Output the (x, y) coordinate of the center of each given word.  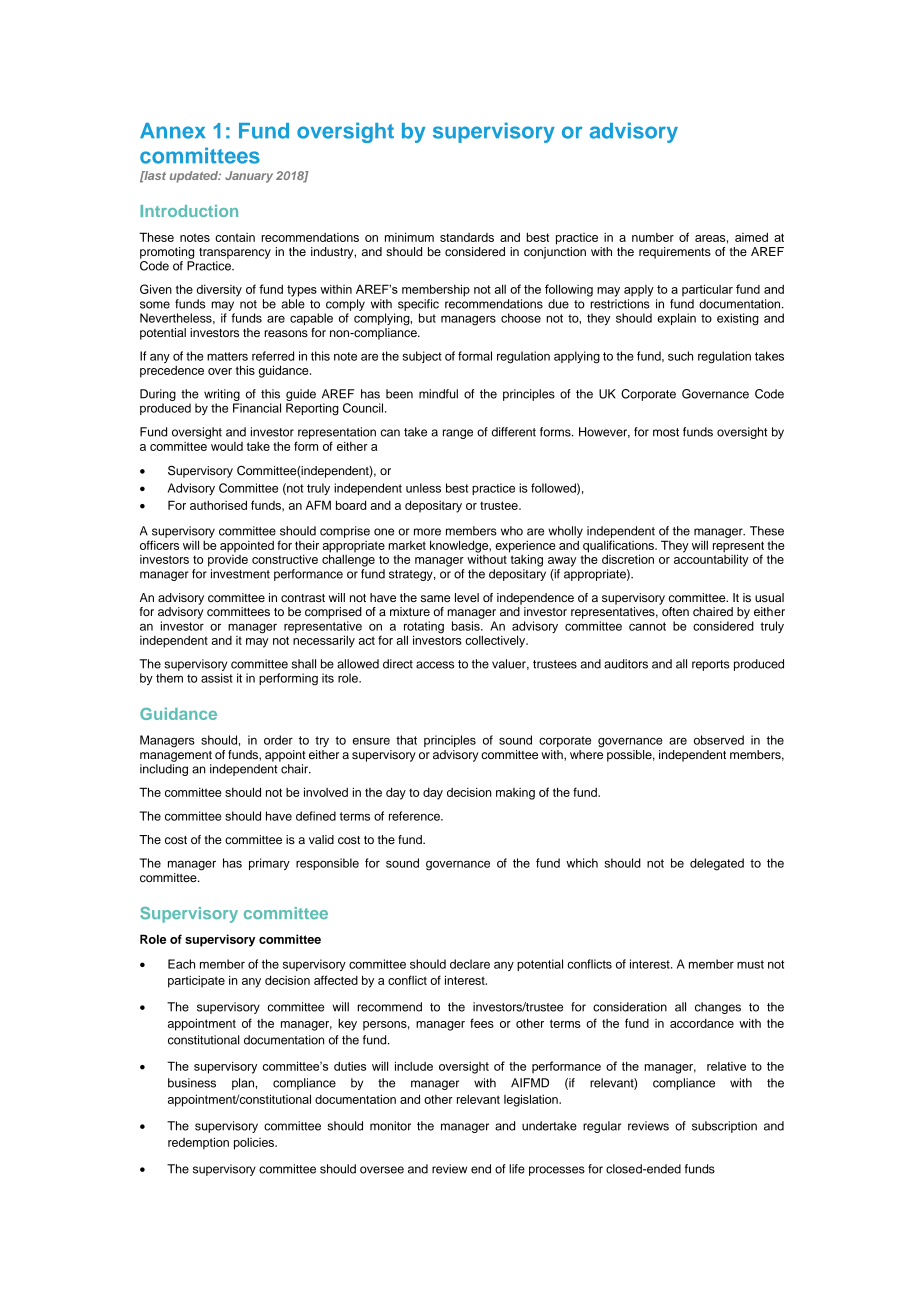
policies (255, 1144)
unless (423, 488)
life (517, 1169)
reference (415, 816)
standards (467, 237)
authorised (218, 505)
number (653, 237)
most (666, 432)
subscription (724, 1127)
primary (269, 864)
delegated (717, 864)
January (249, 177)
